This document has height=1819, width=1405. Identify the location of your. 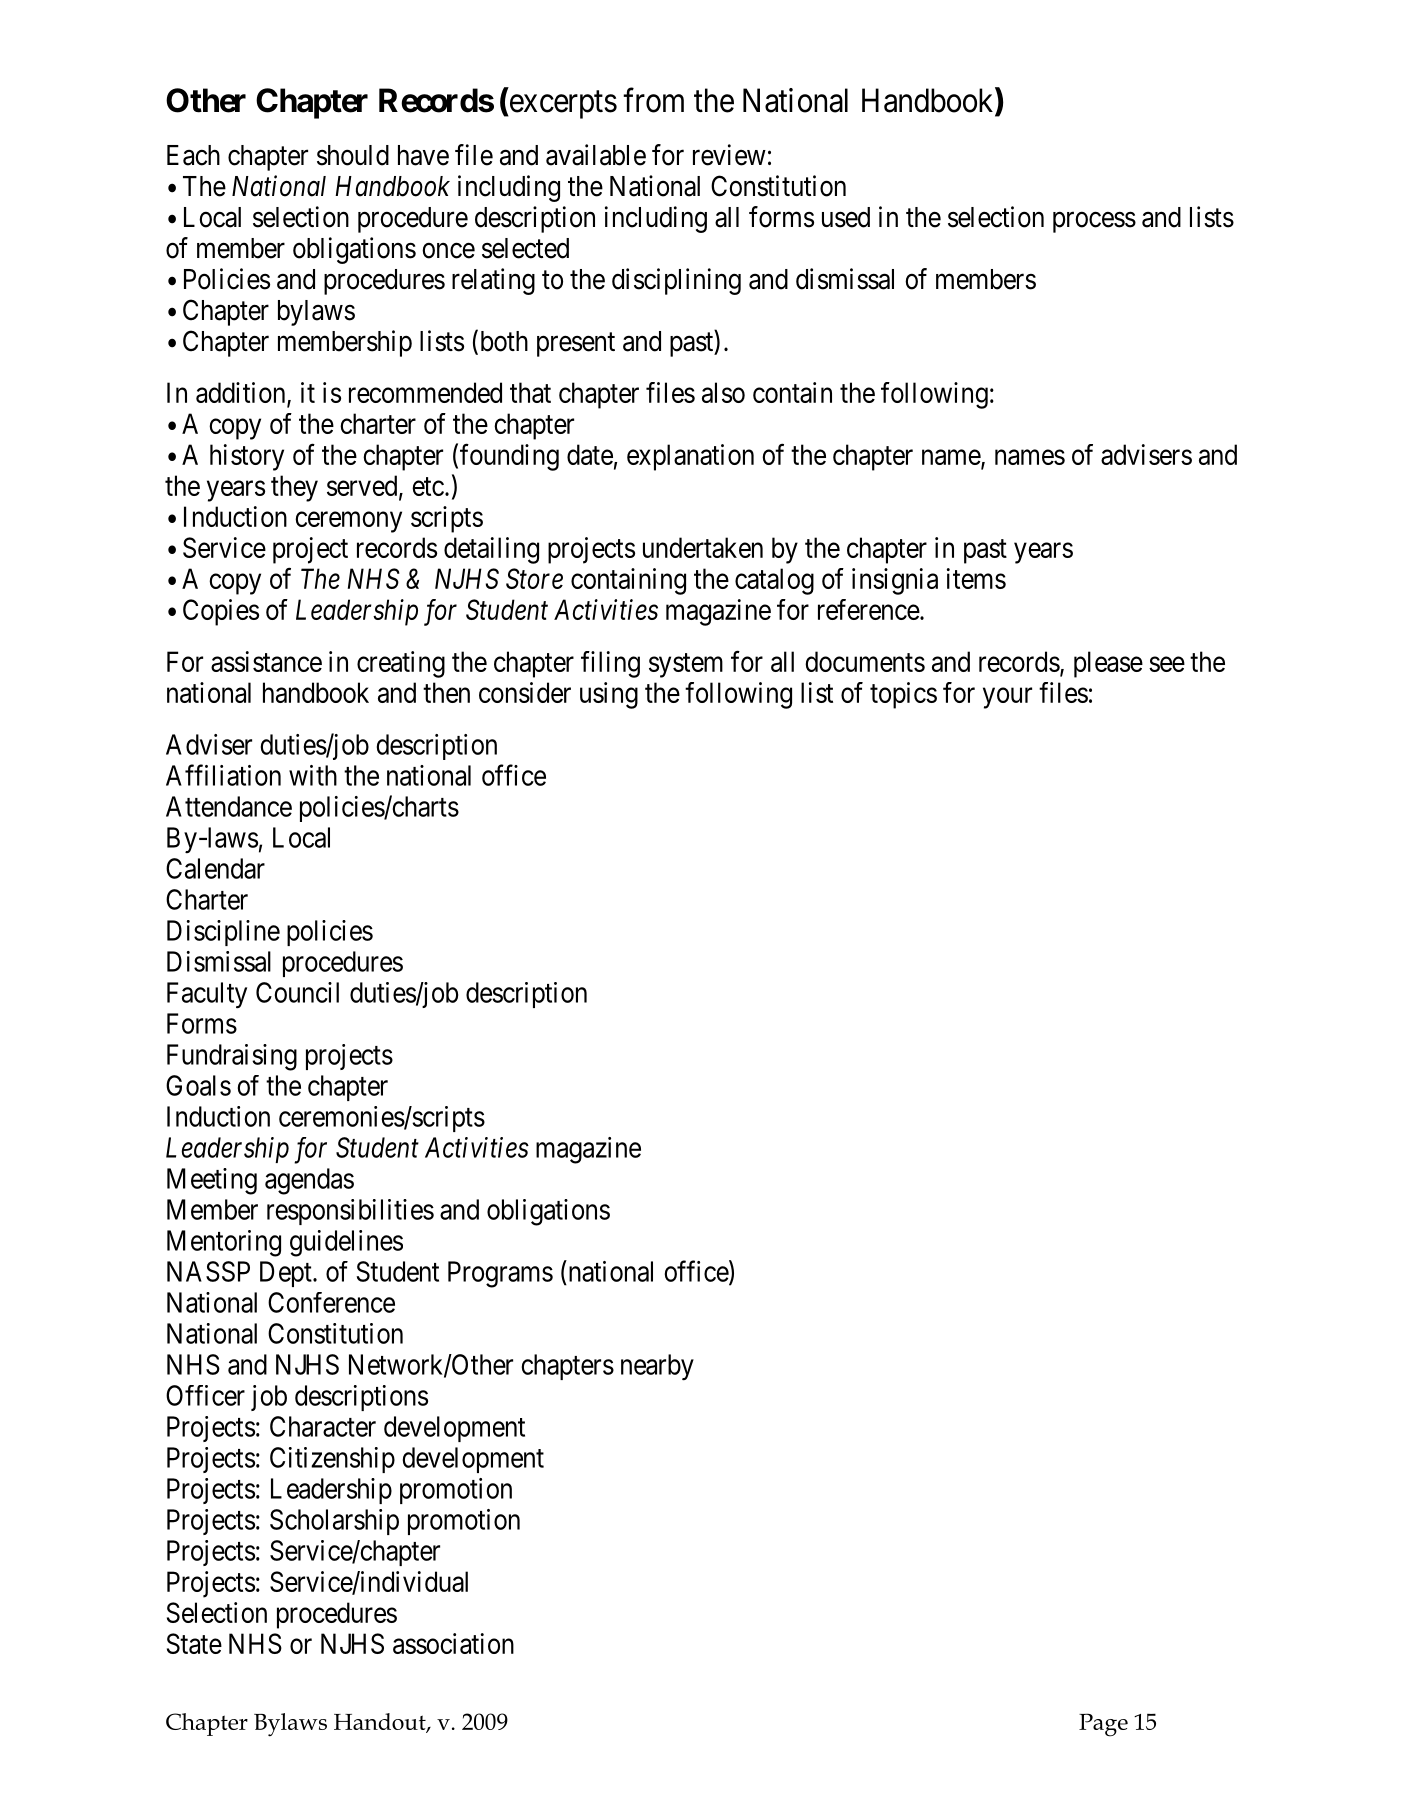
(1007, 698).
